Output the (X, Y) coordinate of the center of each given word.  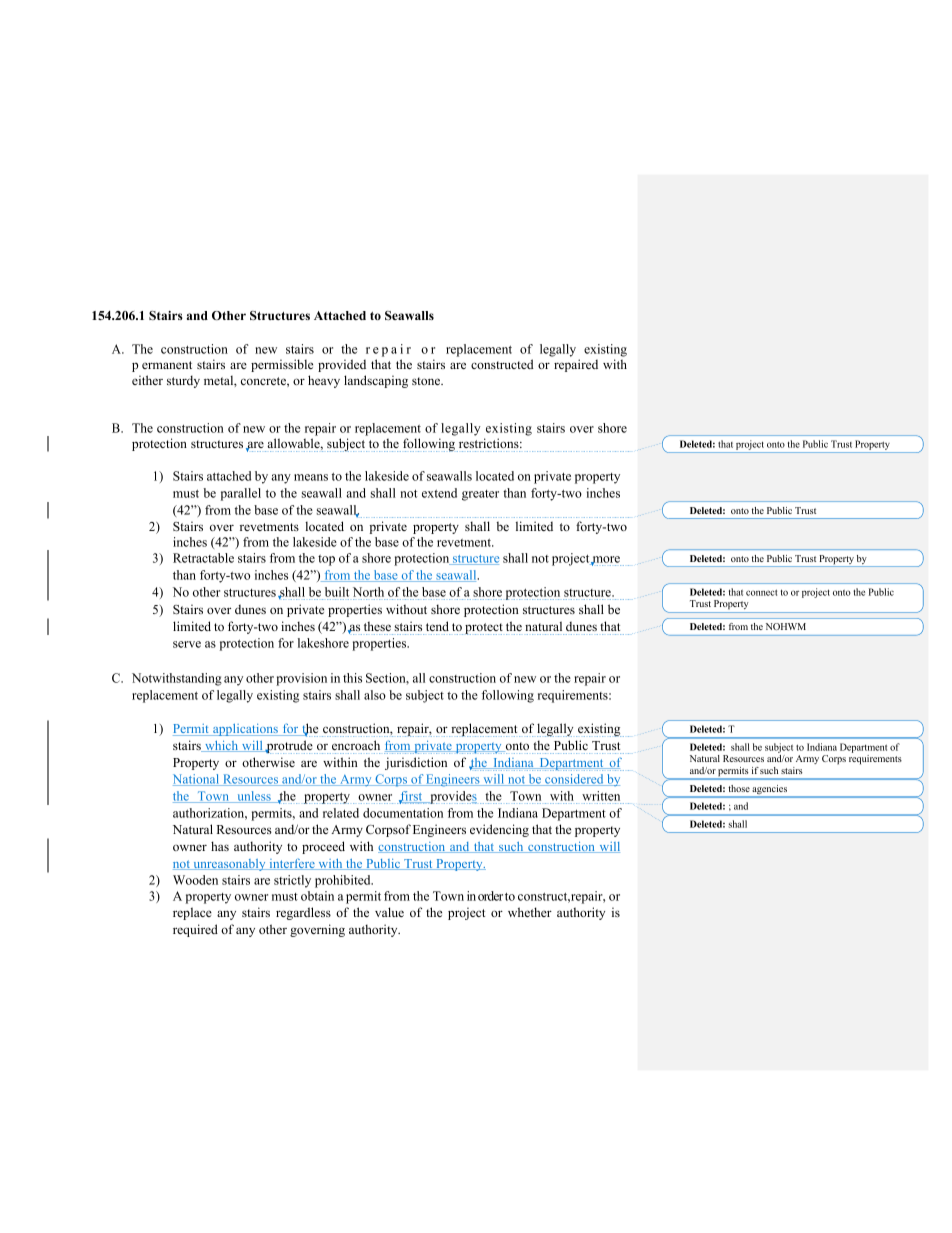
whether (530, 912)
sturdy (183, 381)
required (195, 930)
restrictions (490, 443)
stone (427, 381)
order (490, 896)
